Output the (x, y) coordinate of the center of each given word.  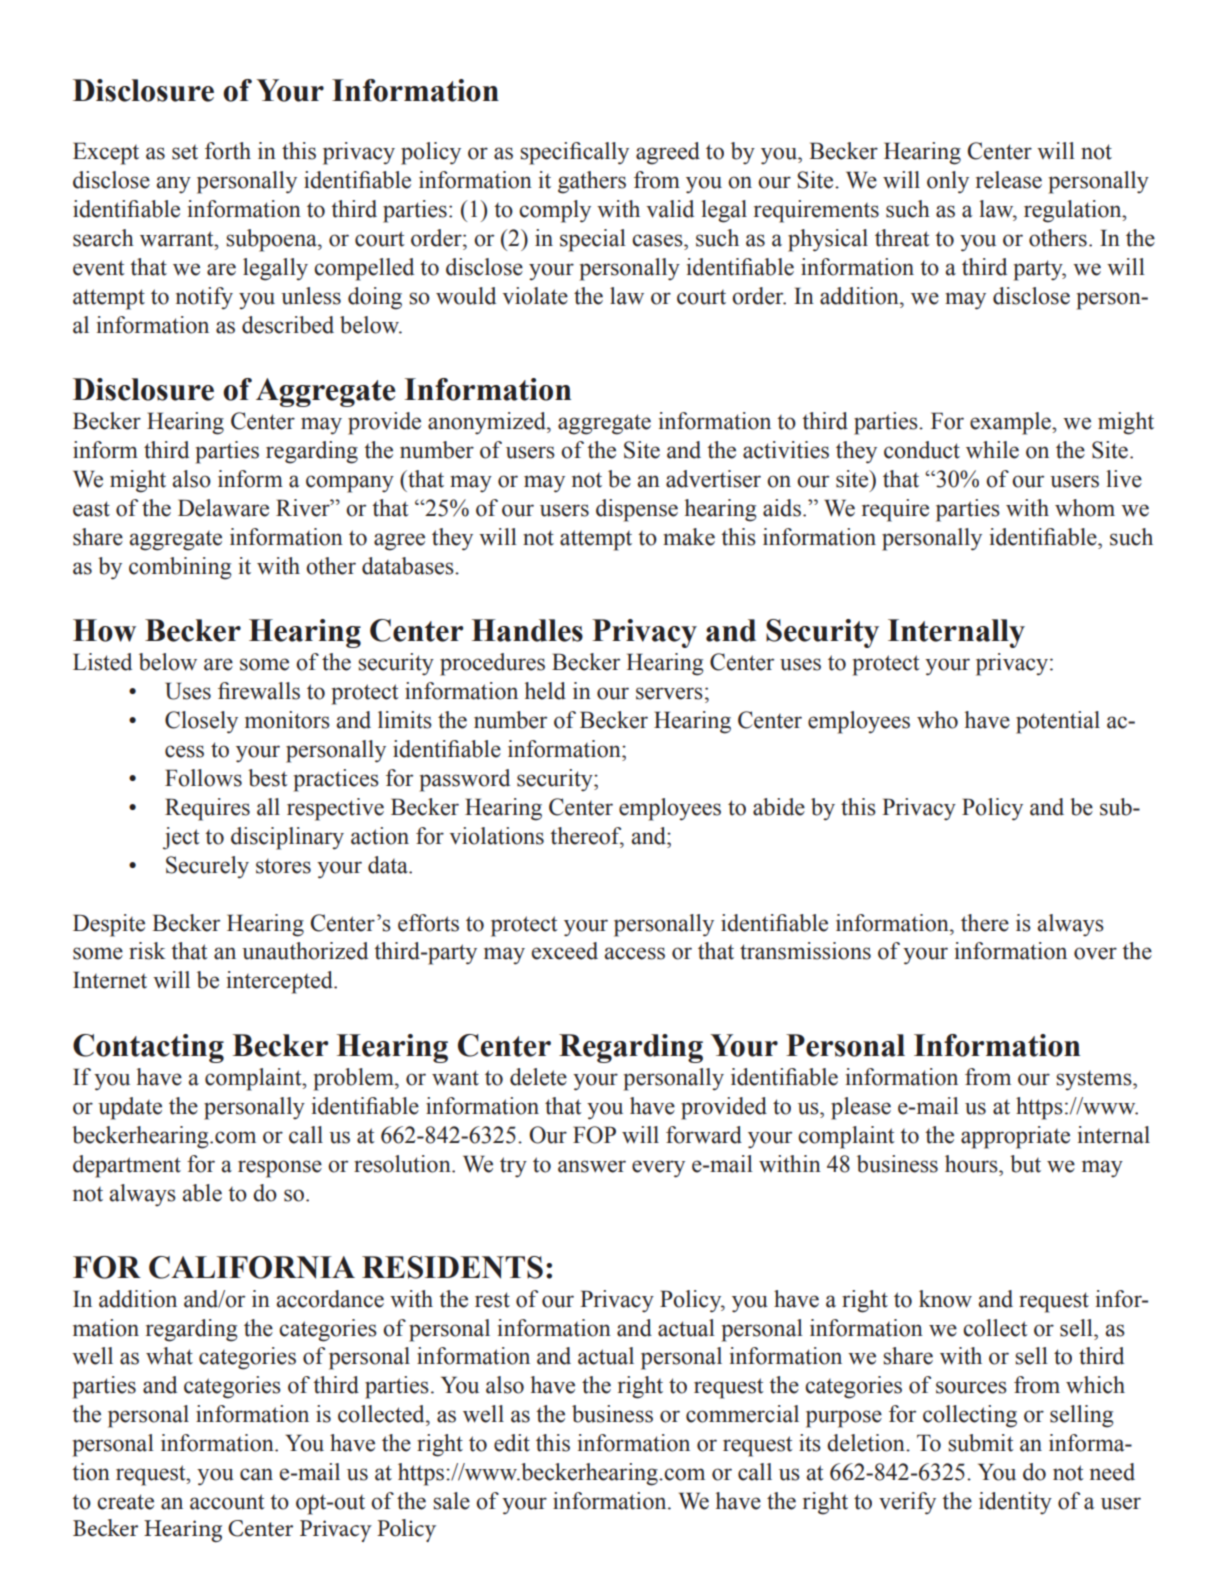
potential (1058, 722)
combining (180, 568)
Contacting (148, 1048)
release (1009, 180)
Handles (527, 630)
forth (228, 151)
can (256, 1474)
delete (538, 1077)
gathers (592, 182)
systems (1095, 1081)
